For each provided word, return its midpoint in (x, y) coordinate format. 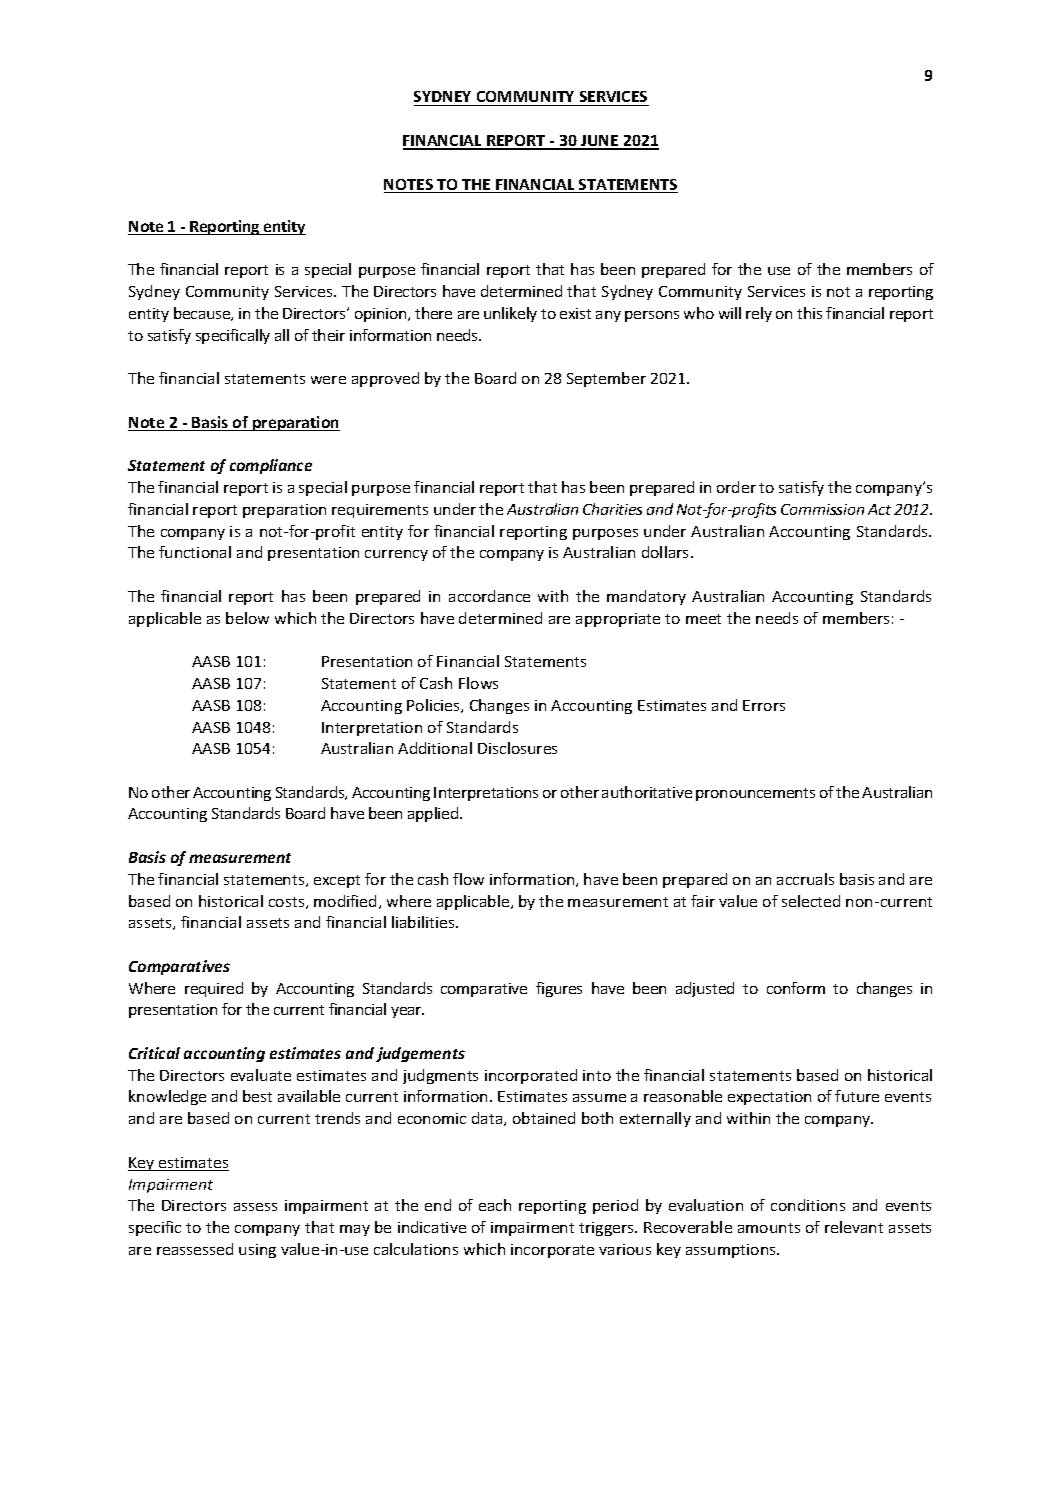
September (606, 379)
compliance (271, 466)
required (214, 989)
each (495, 1205)
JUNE (600, 142)
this (809, 313)
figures (559, 989)
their (328, 335)
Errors (764, 705)
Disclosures (517, 748)
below (247, 618)
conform (796, 988)
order (736, 487)
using (257, 1251)
